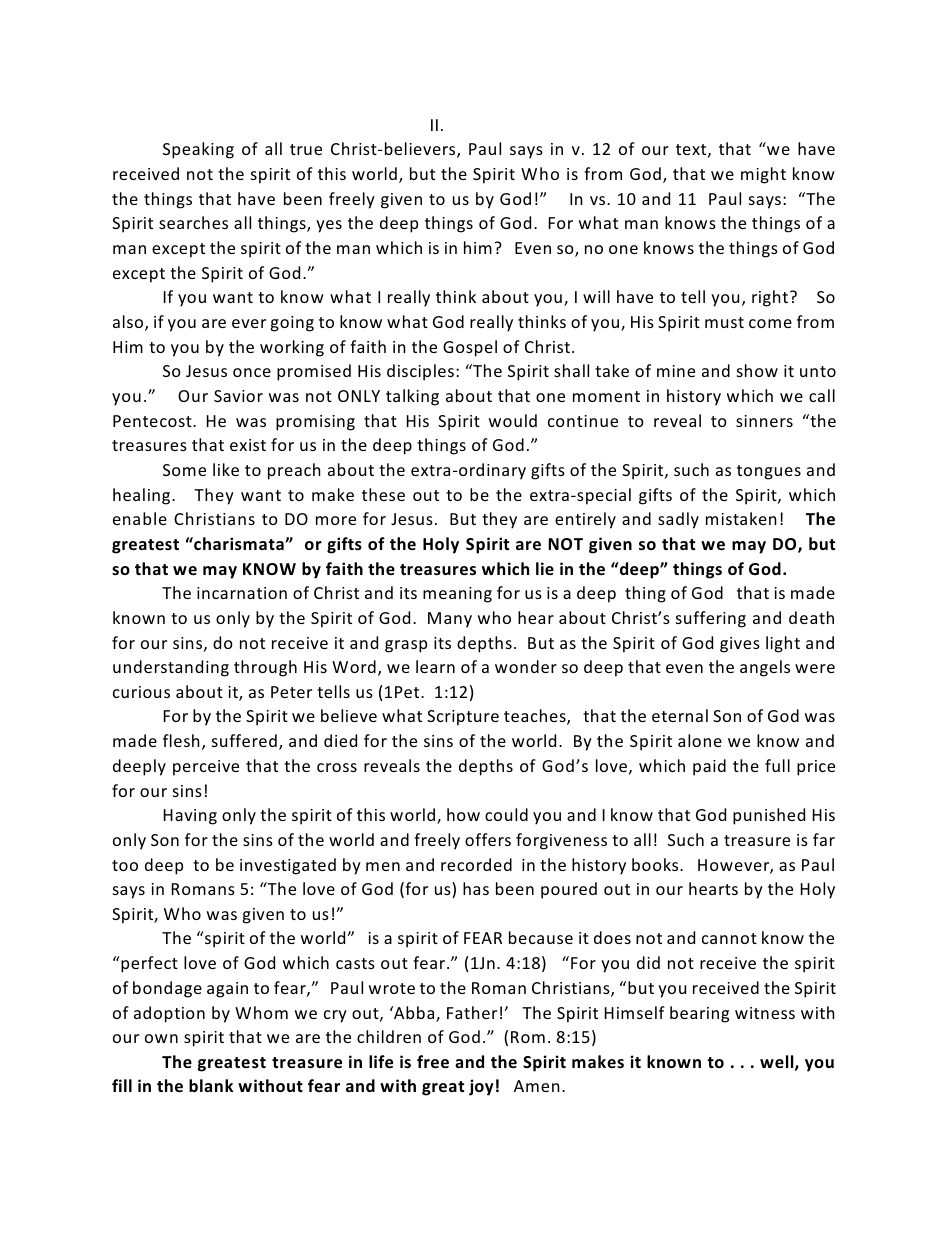 The image size is (952, 1233). What do you see at coordinates (226, 469) in the image?
I see `like` at bounding box center [226, 469].
